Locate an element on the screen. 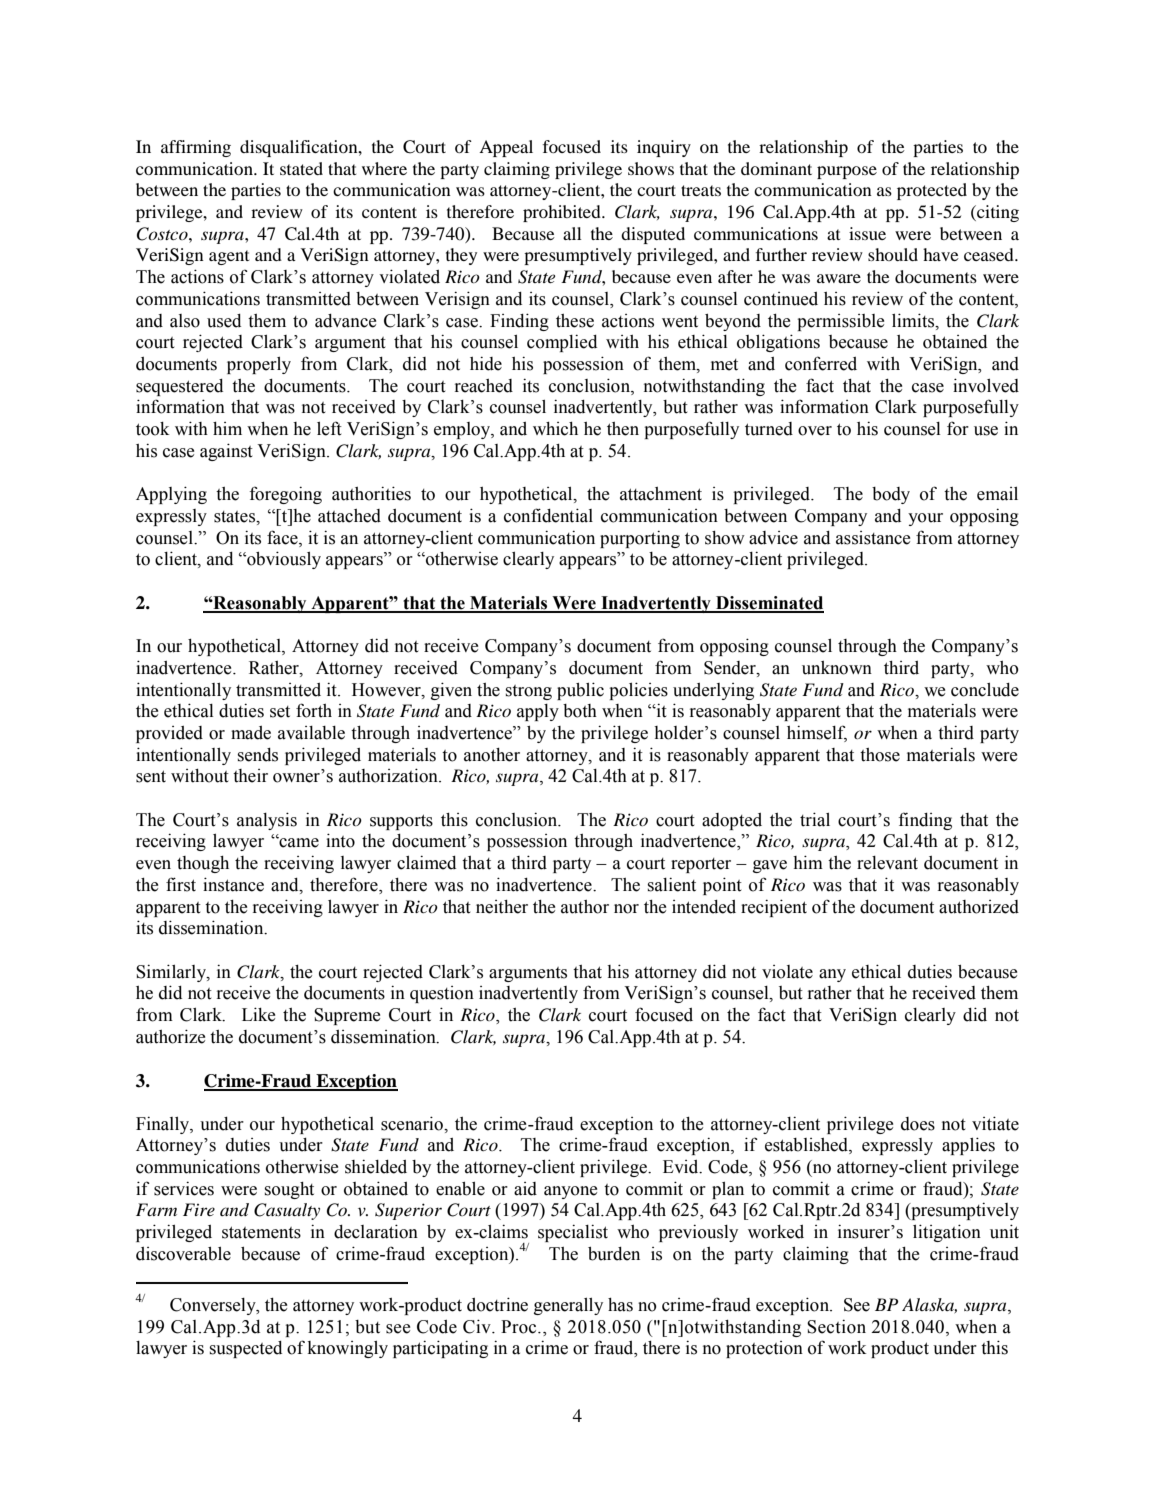 The height and width of the screenshot is (1495, 1155). both is located at coordinates (580, 711).
